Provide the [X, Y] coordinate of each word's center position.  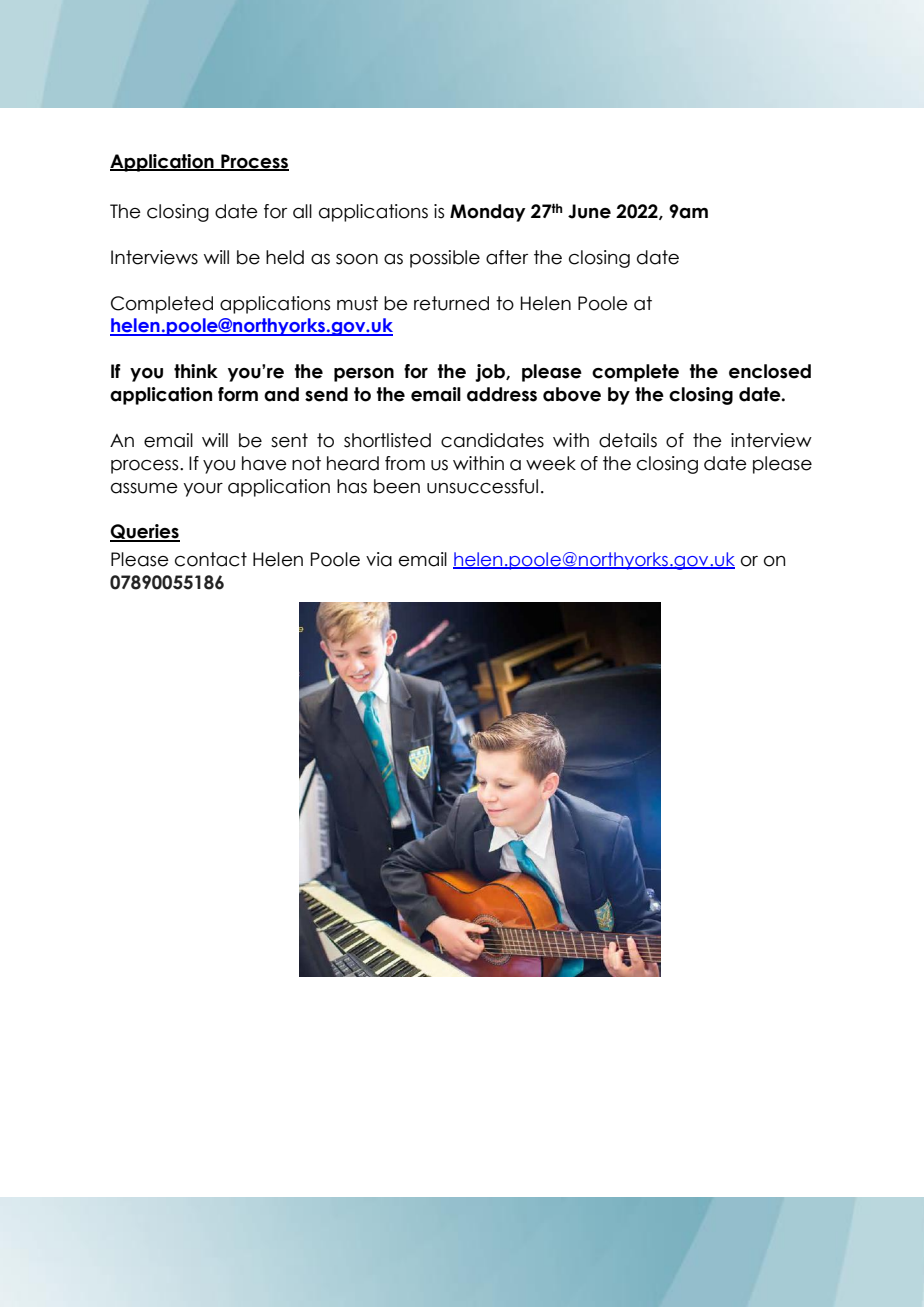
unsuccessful [482, 486]
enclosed [770, 371]
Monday [488, 213]
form [238, 394]
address [502, 394]
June [589, 211]
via [379, 559]
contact [211, 559]
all [302, 211]
